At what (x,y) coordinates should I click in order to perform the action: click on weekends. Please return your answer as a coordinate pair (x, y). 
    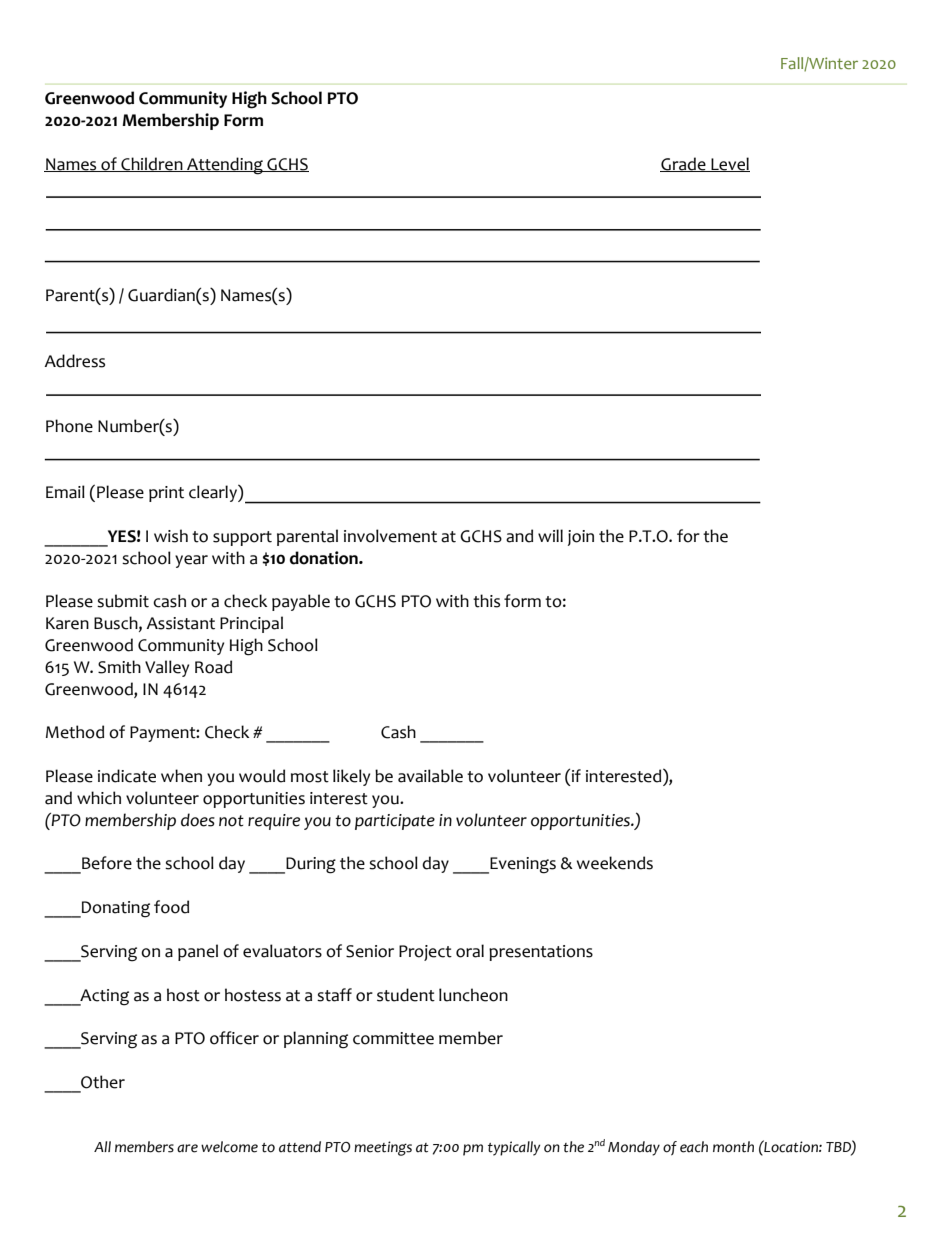
    Looking at the image, I should click on (615, 863).
